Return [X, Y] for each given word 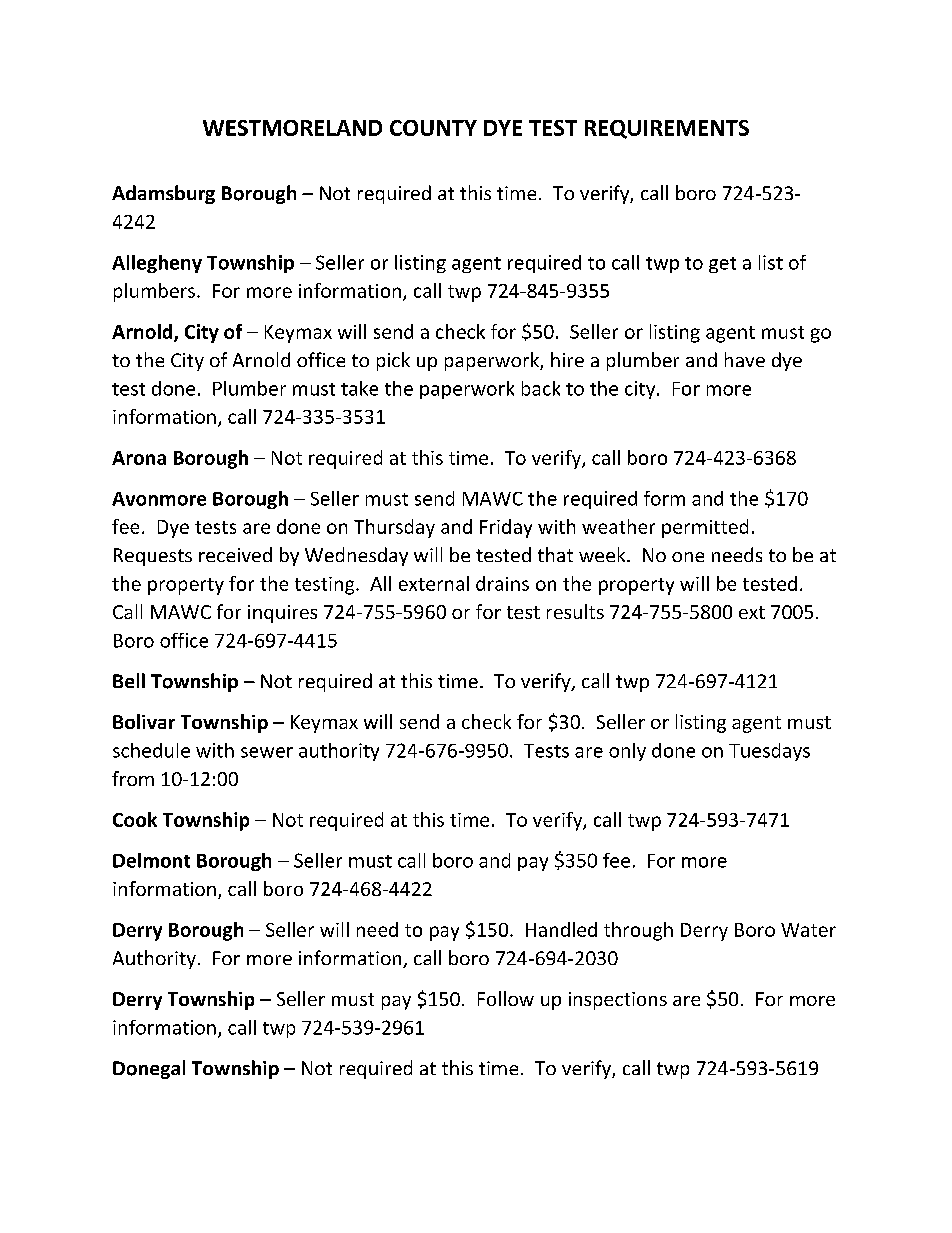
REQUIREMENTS [667, 129]
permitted [705, 528]
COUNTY [433, 128]
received [235, 554]
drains [502, 583]
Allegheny [157, 264]
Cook [135, 819]
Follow [506, 998]
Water [808, 930]
